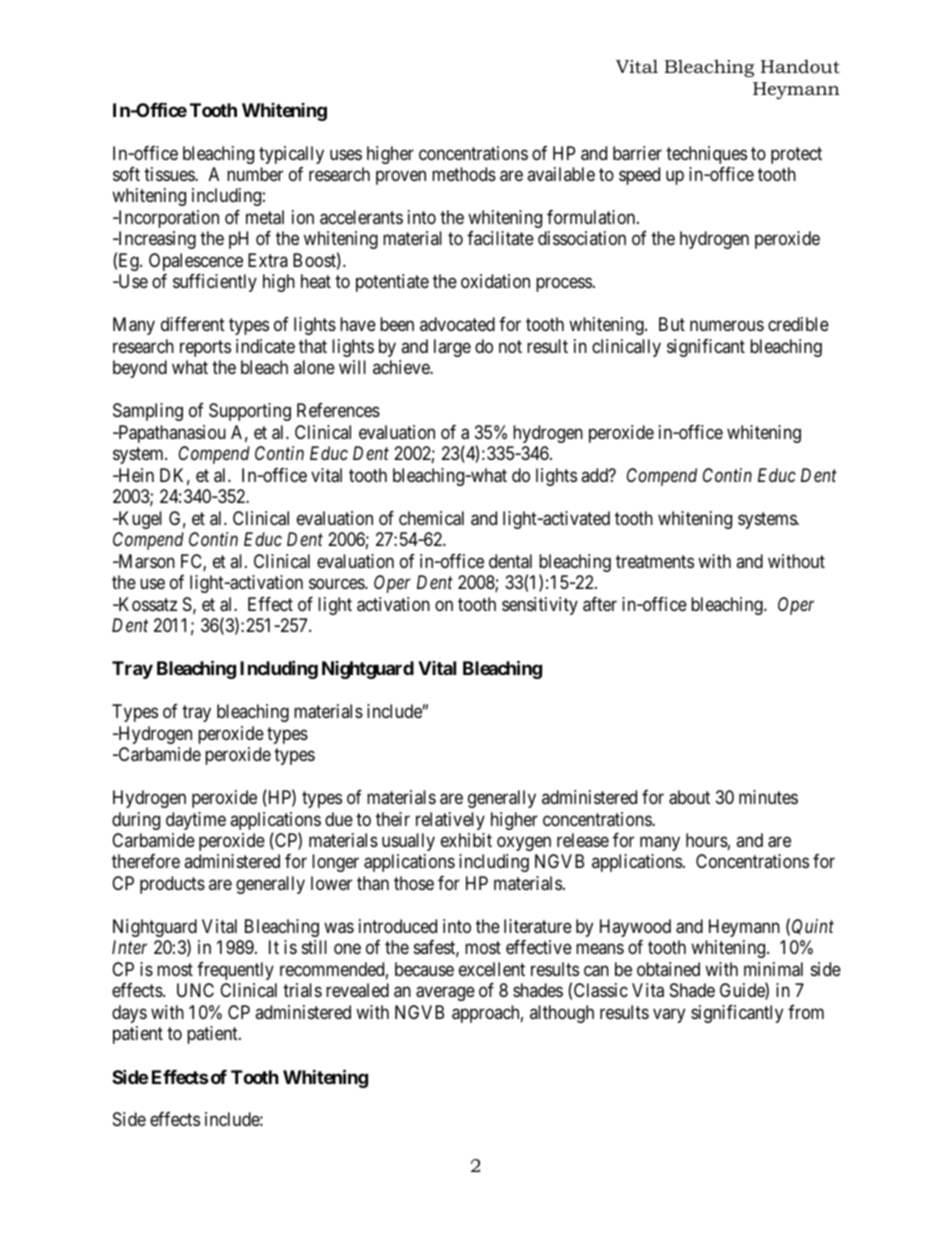 The height and width of the screenshot is (1233, 952). I want to click on sensitivity, so click(540, 606).
